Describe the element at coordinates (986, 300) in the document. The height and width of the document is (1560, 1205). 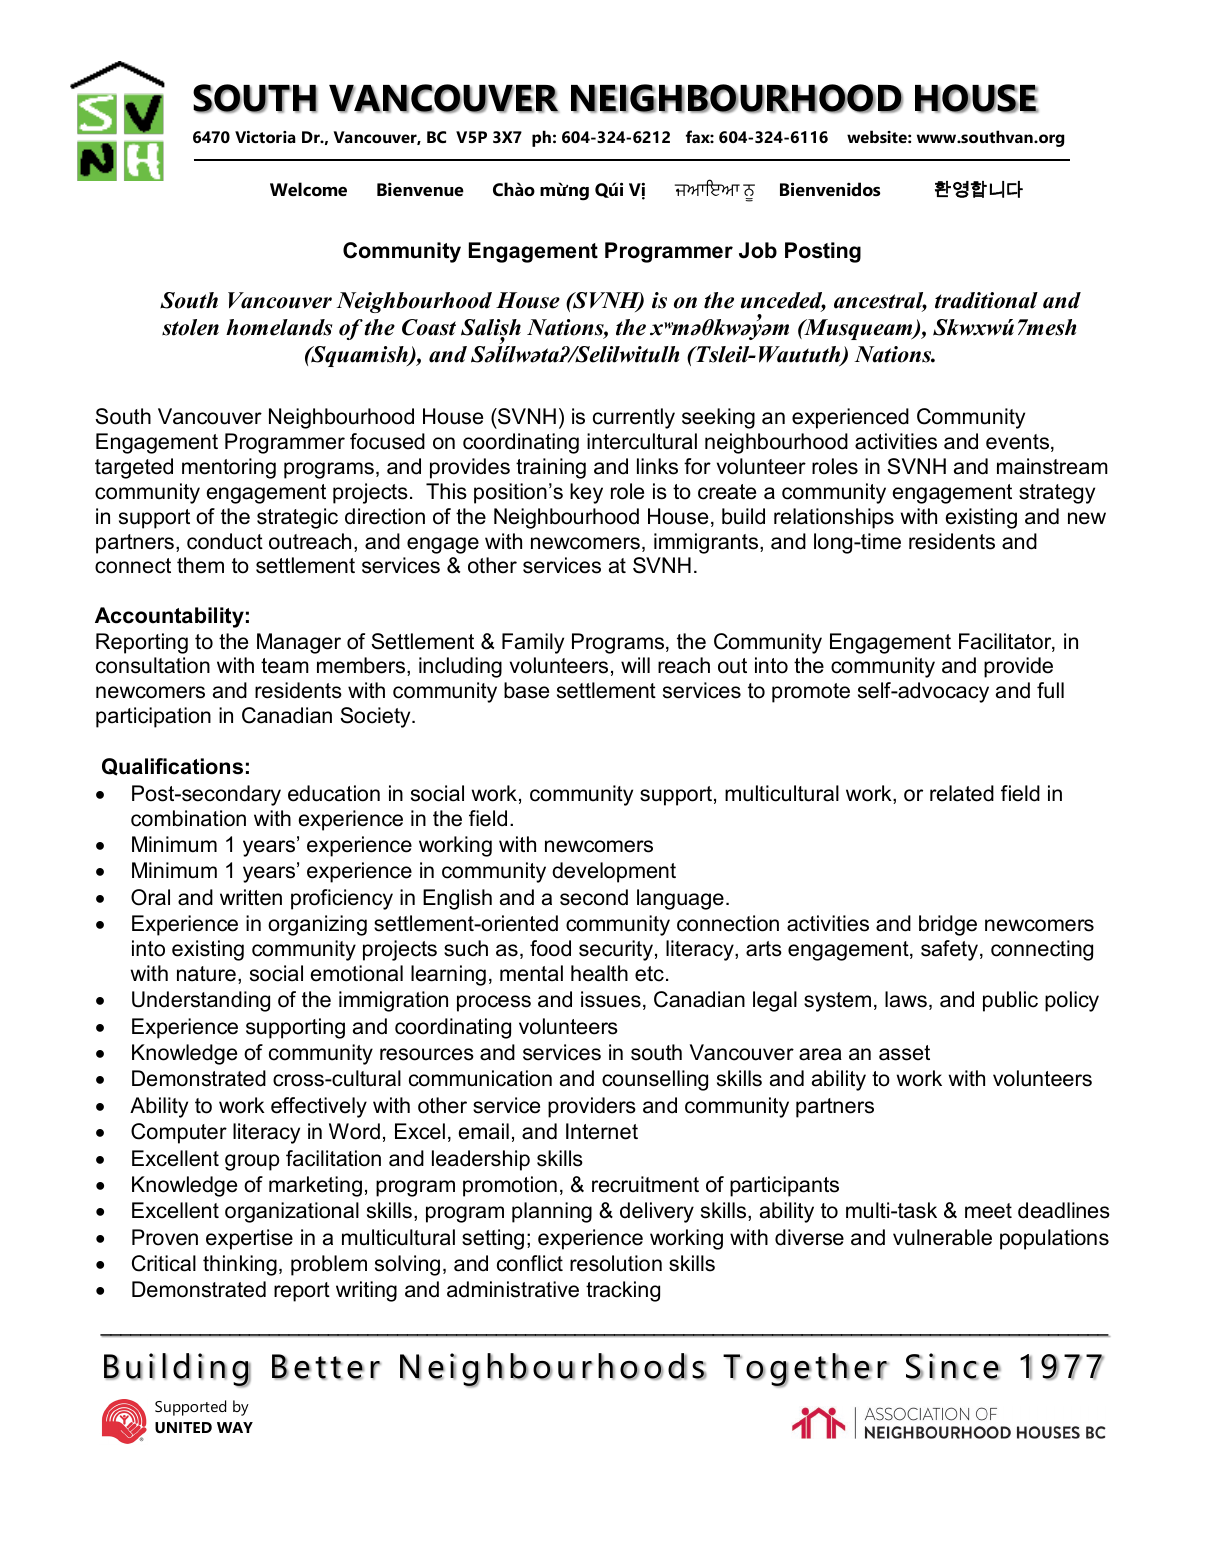
I see `traditional` at that location.
